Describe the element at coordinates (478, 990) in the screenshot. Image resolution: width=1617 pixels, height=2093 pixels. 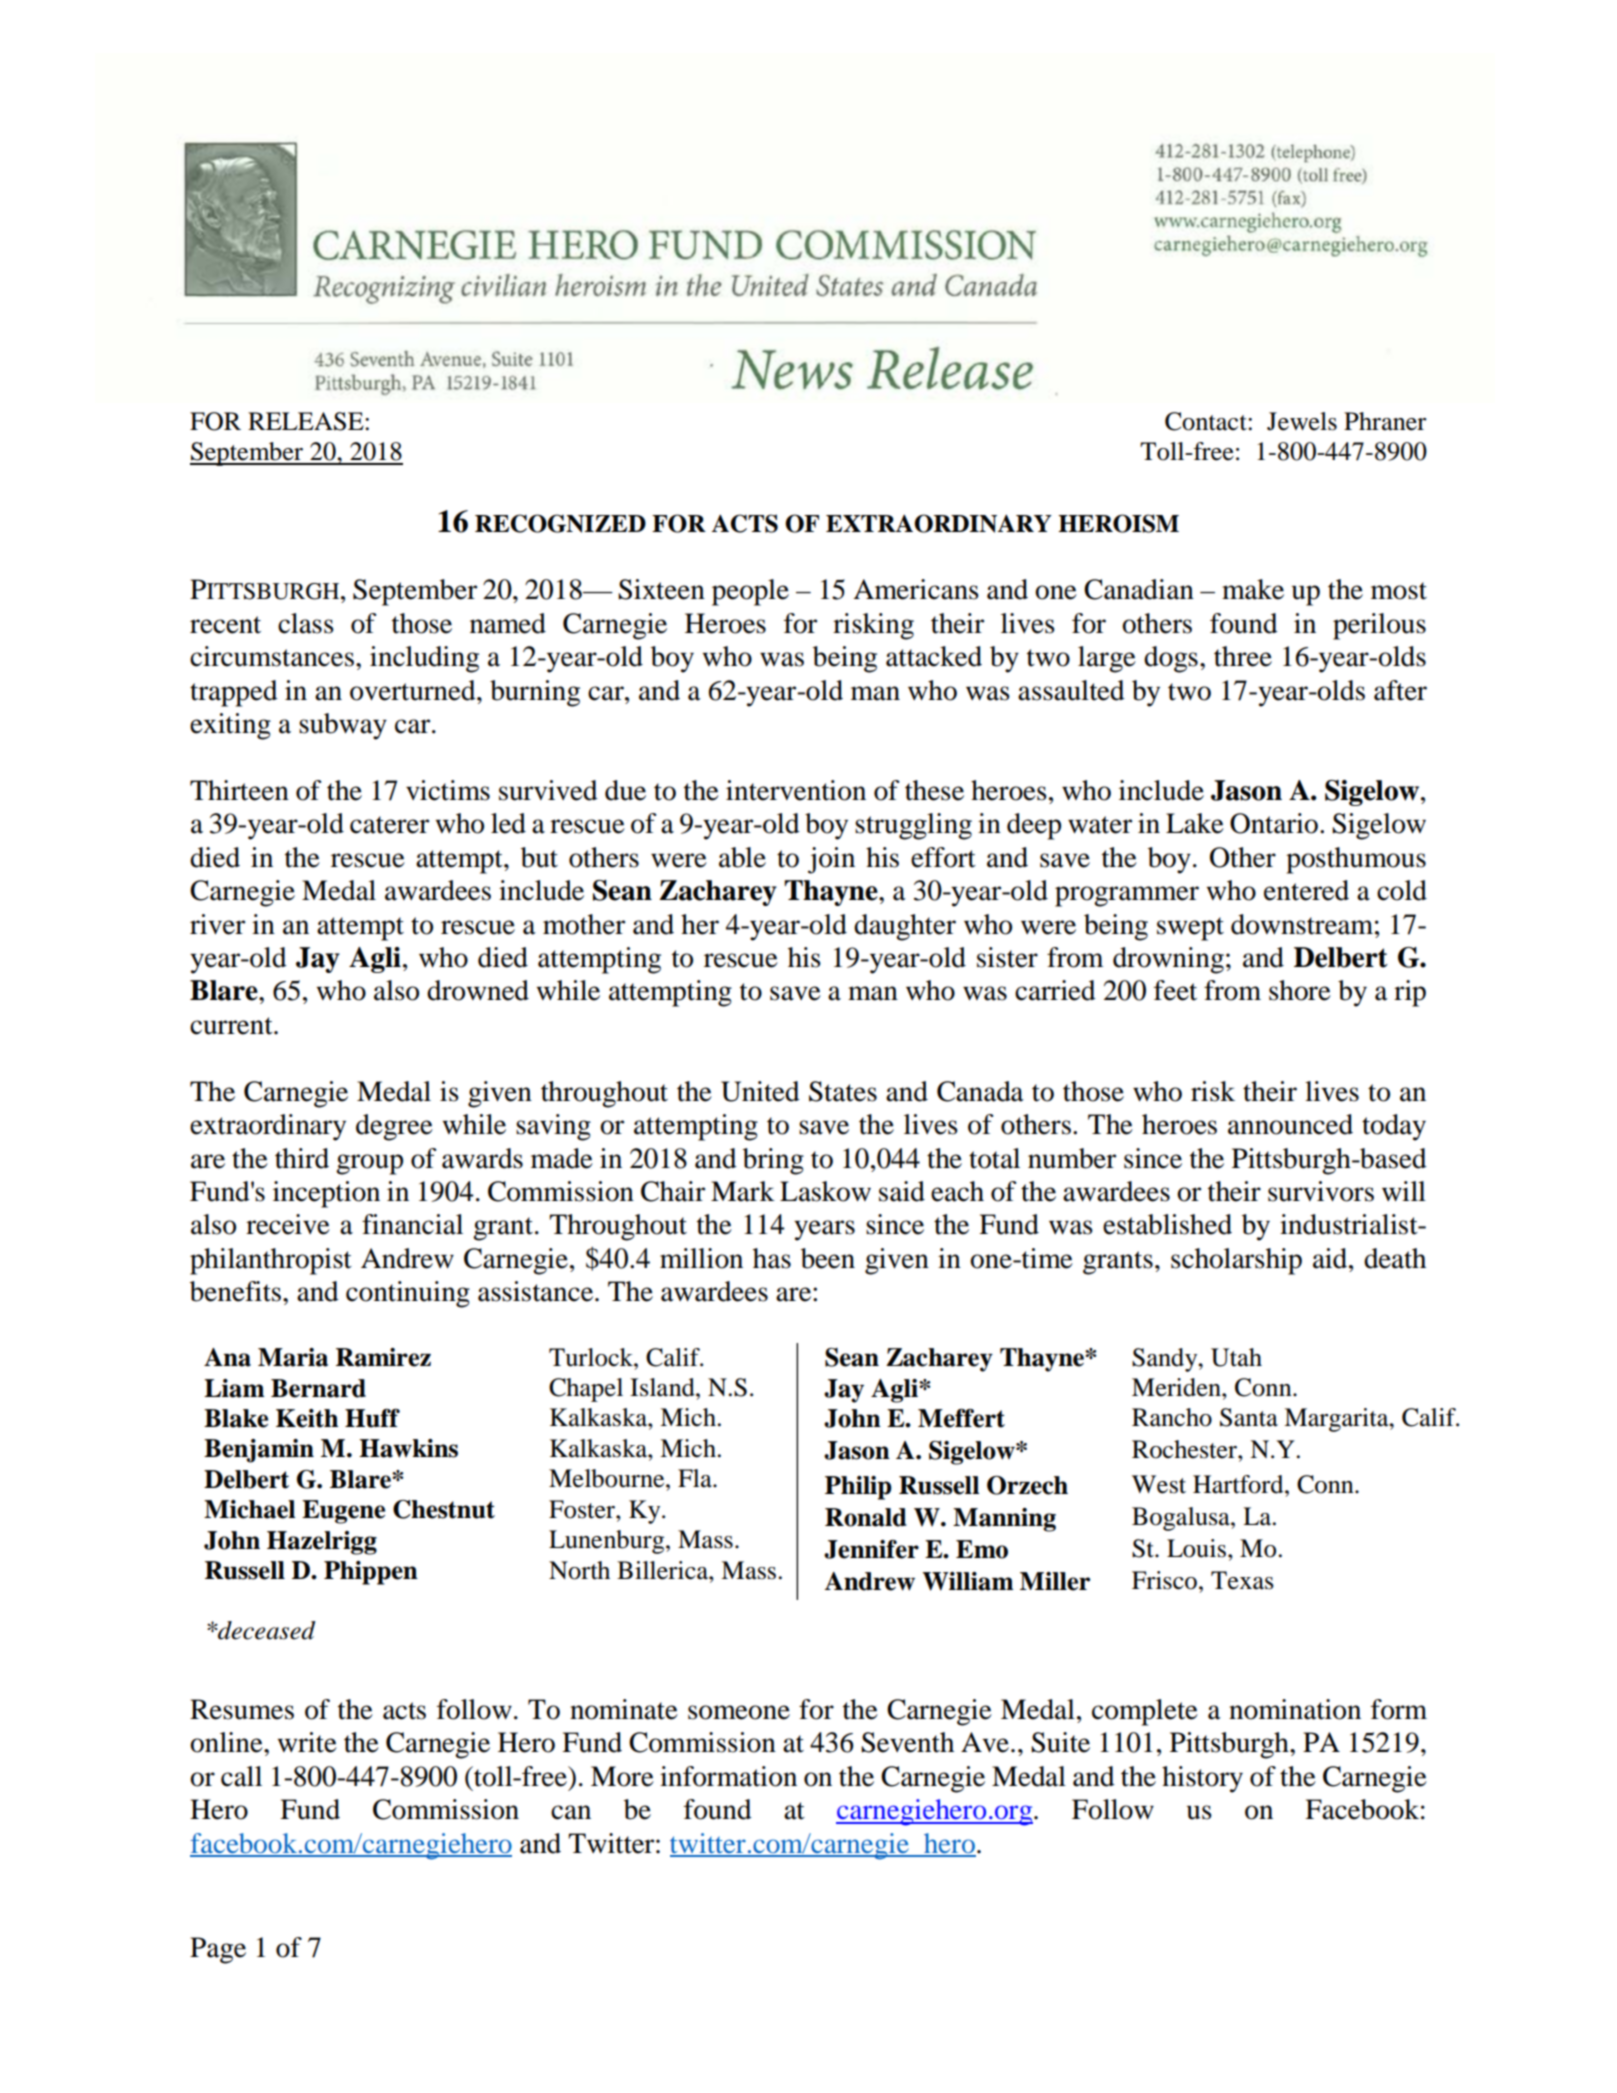
I see `drowned` at that location.
